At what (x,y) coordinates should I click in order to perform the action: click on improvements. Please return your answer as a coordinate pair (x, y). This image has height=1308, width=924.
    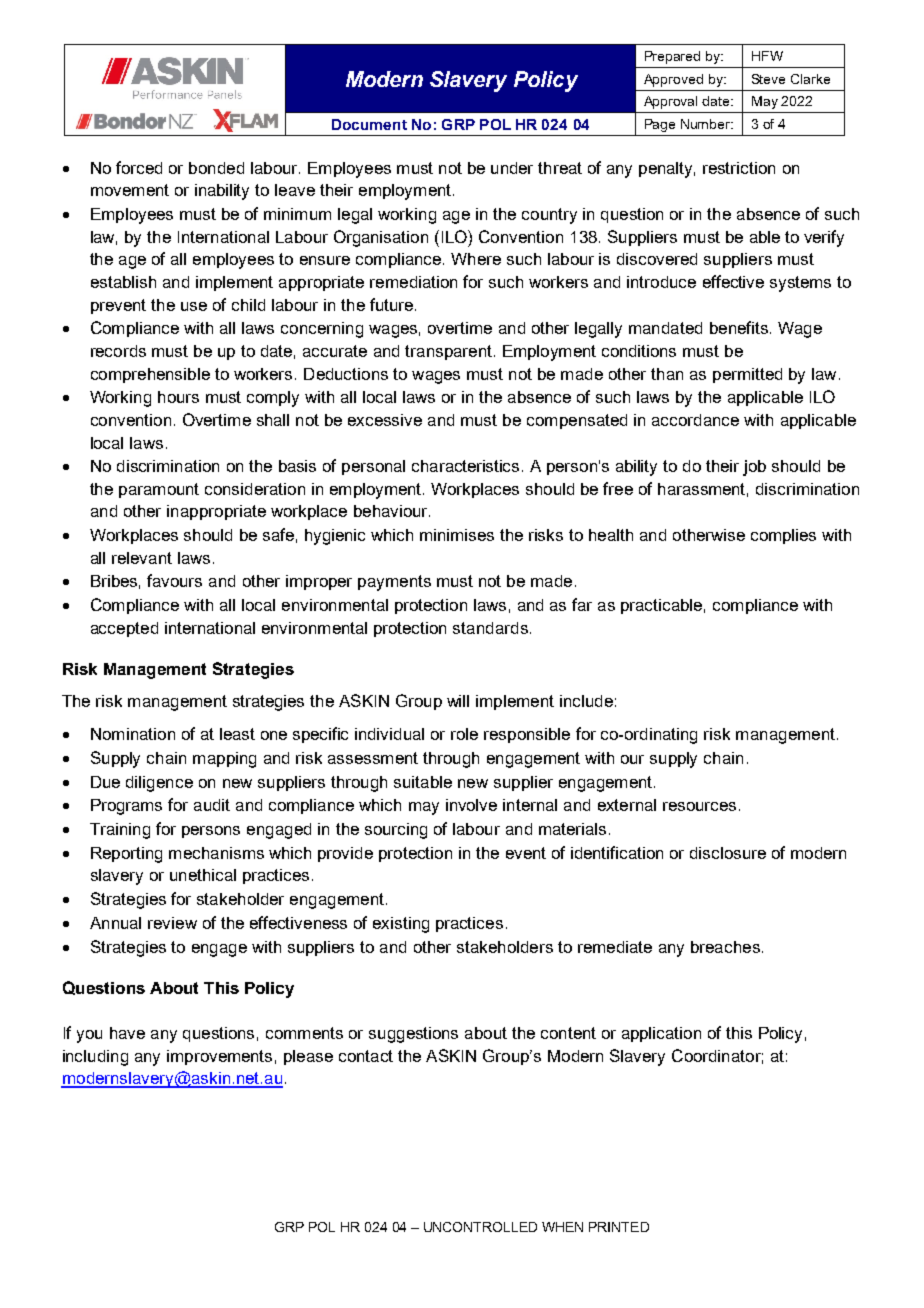
    Looking at the image, I should click on (219, 1057).
